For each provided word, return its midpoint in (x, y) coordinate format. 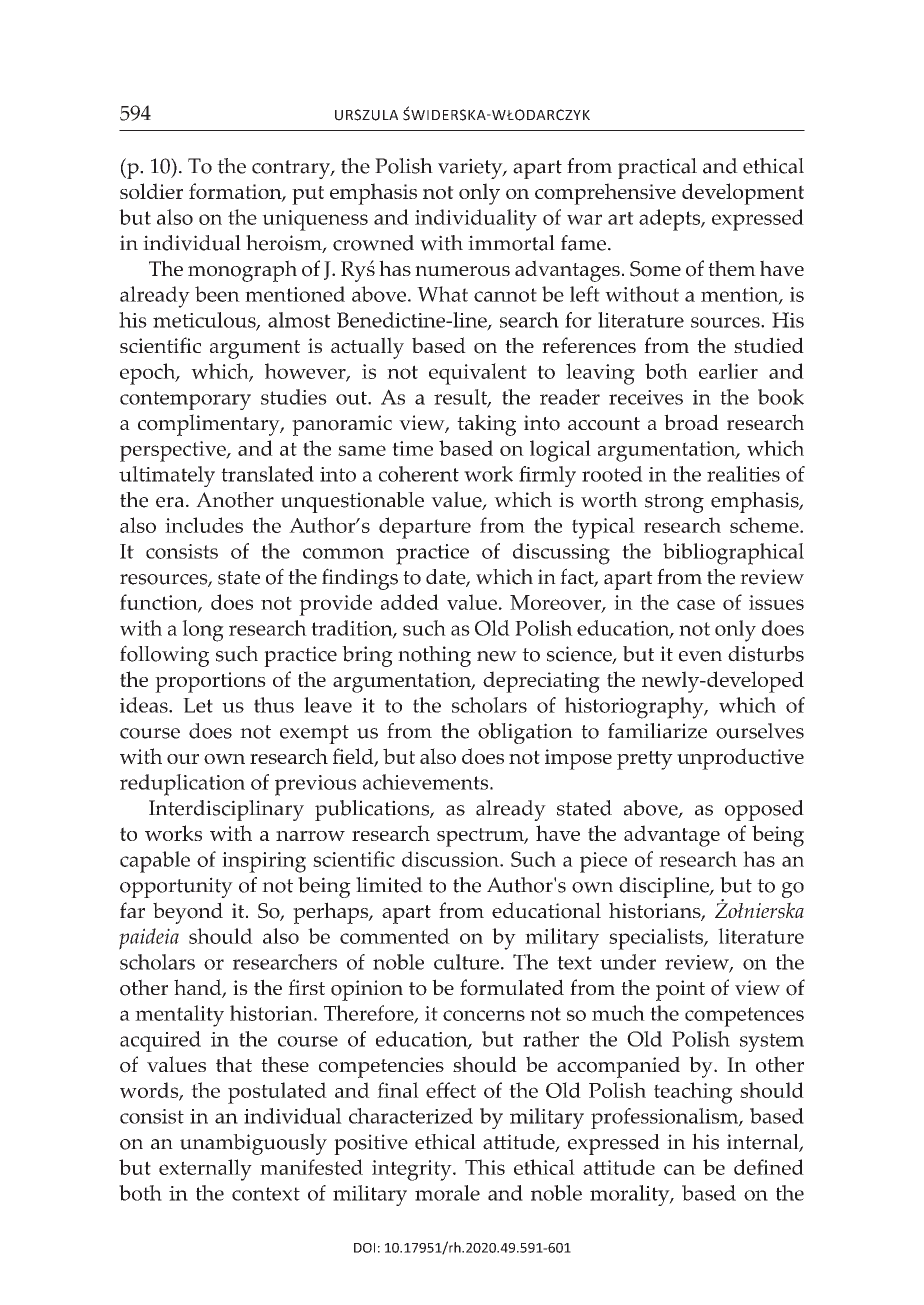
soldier (151, 191)
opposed (764, 810)
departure (425, 528)
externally (205, 1170)
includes (204, 525)
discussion (451, 859)
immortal (511, 243)
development (743, 194)
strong (674, 503)
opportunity (176, 887)
